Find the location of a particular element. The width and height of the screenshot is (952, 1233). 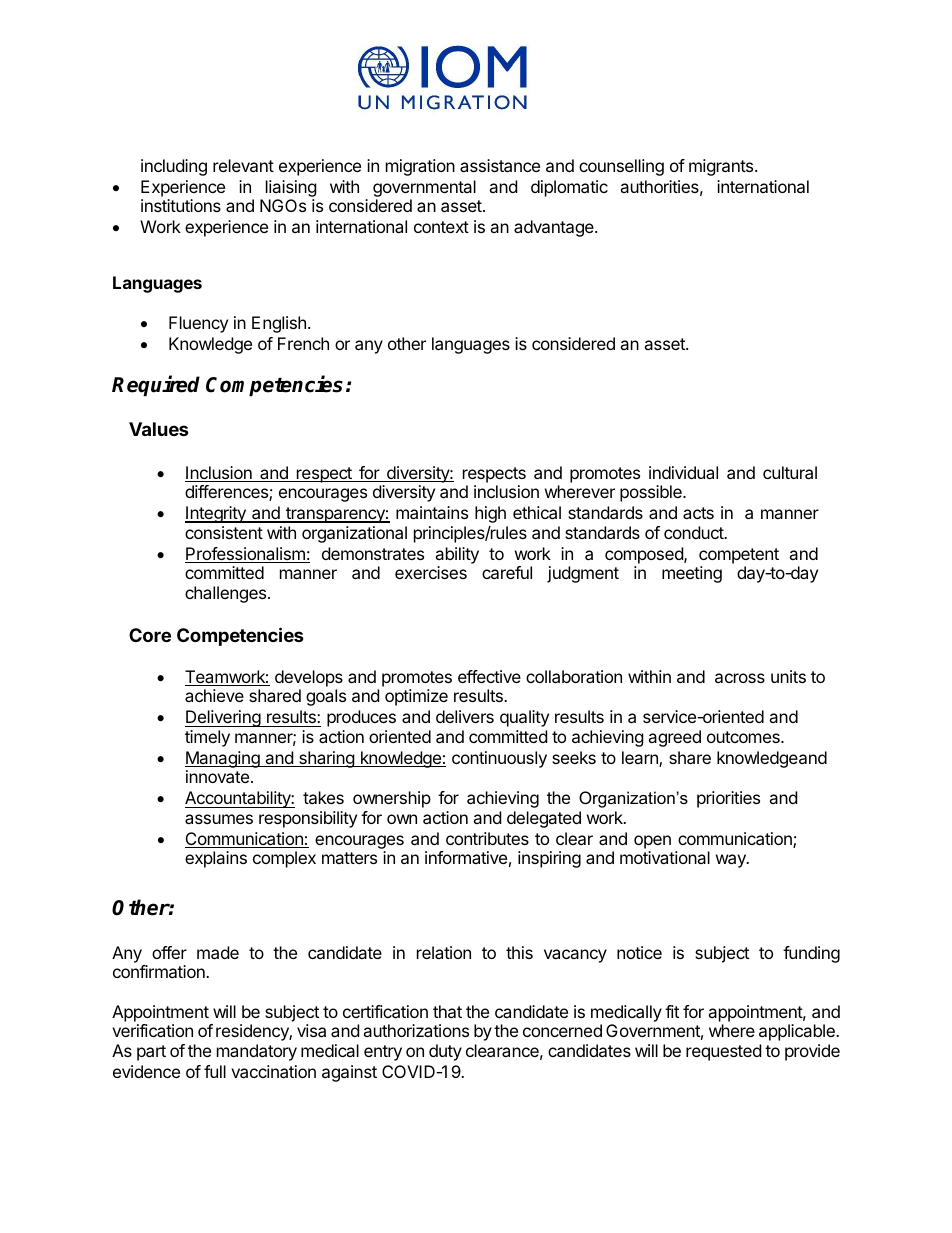

French is located at coordinates (303, 343).
